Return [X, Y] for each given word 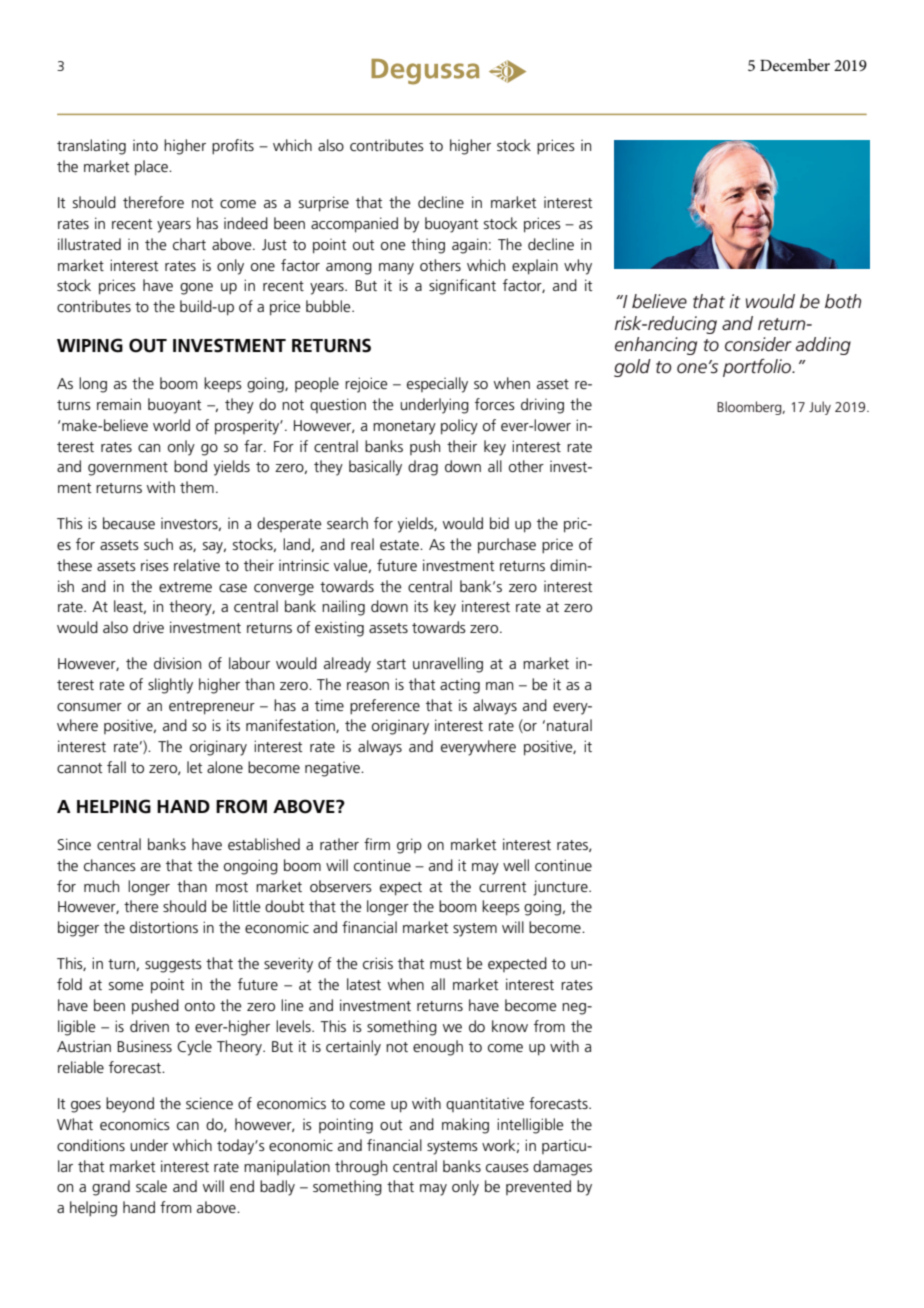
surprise [324, 204]
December [795, 65]
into [145, 145]
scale [151, 1186]
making [465, 1126]
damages [562, 1168]
